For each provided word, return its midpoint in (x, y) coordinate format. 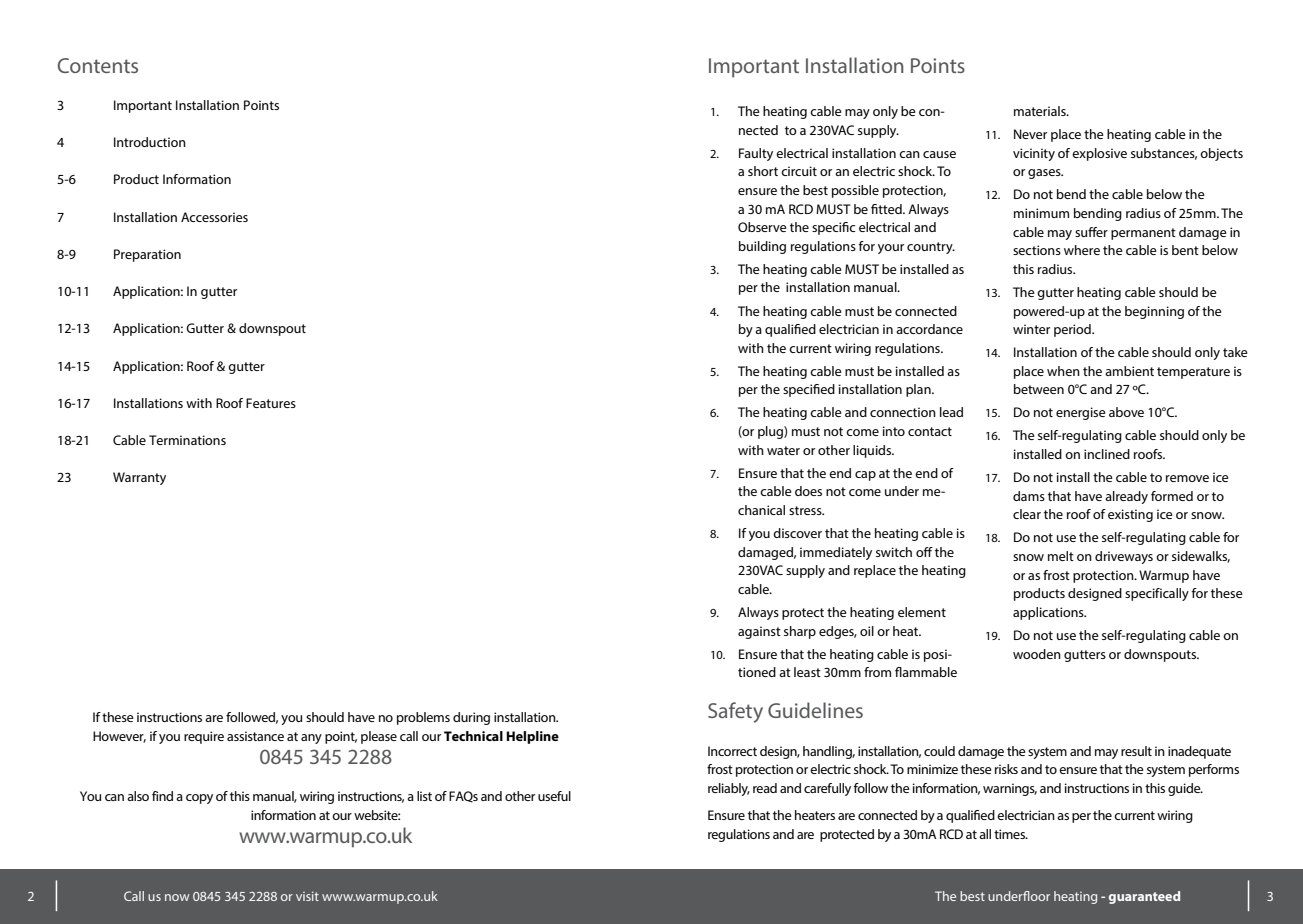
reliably (729, 789)
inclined (1107, 454)
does (808, 491)
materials (1041, 111)
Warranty (139, 478)
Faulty (756, 154)
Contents (98, 65)
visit (307, 896)
